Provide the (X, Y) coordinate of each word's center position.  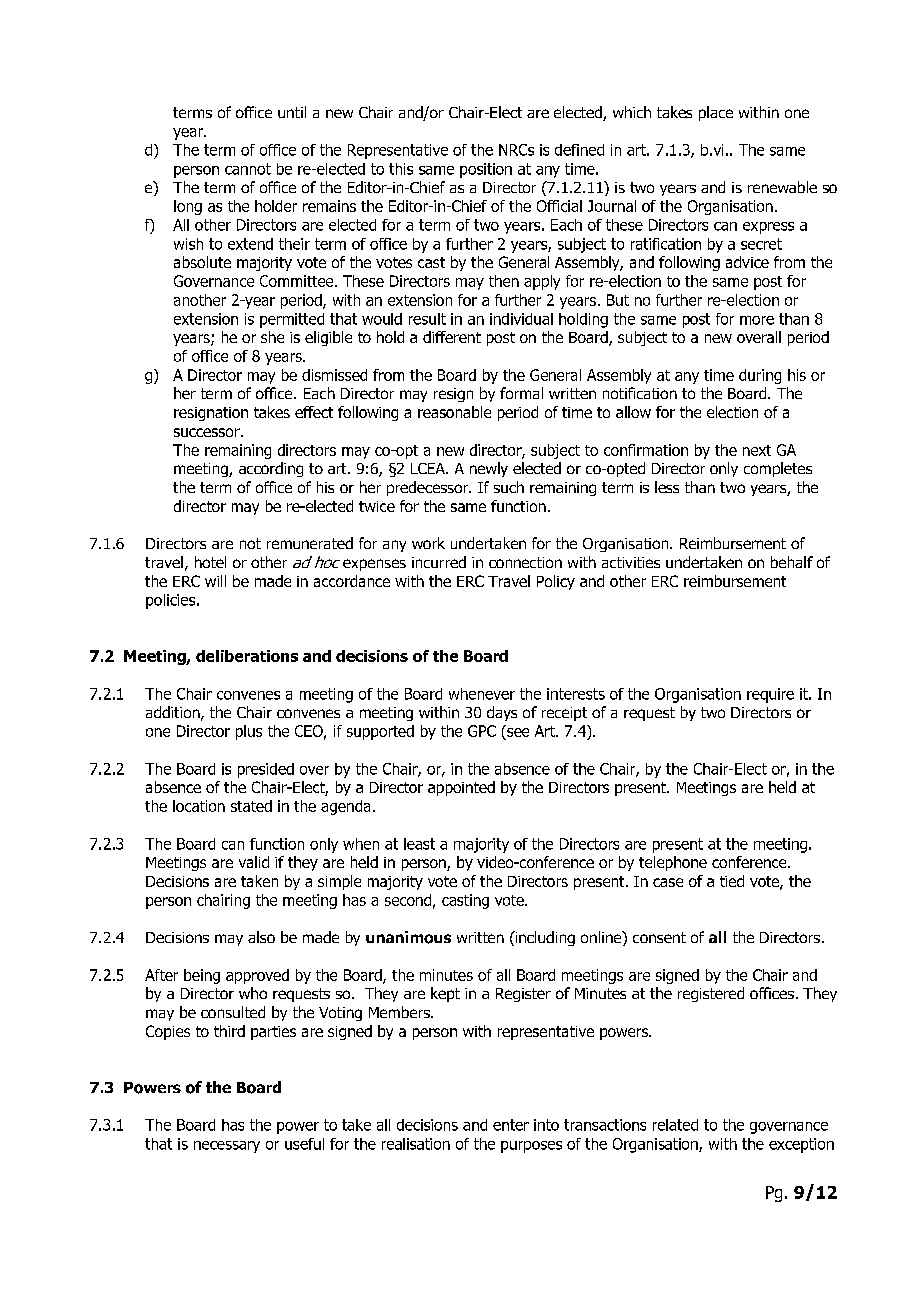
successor (208, 432)
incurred (439, 562)
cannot (248, 169)
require (770, 695)
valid (254, 862)
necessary (227, 1147)
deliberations (247, 656)
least (419, 844)
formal (521, 393)
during (760, 376)
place (716, 113)
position (486, 170)
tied (732, 881)
